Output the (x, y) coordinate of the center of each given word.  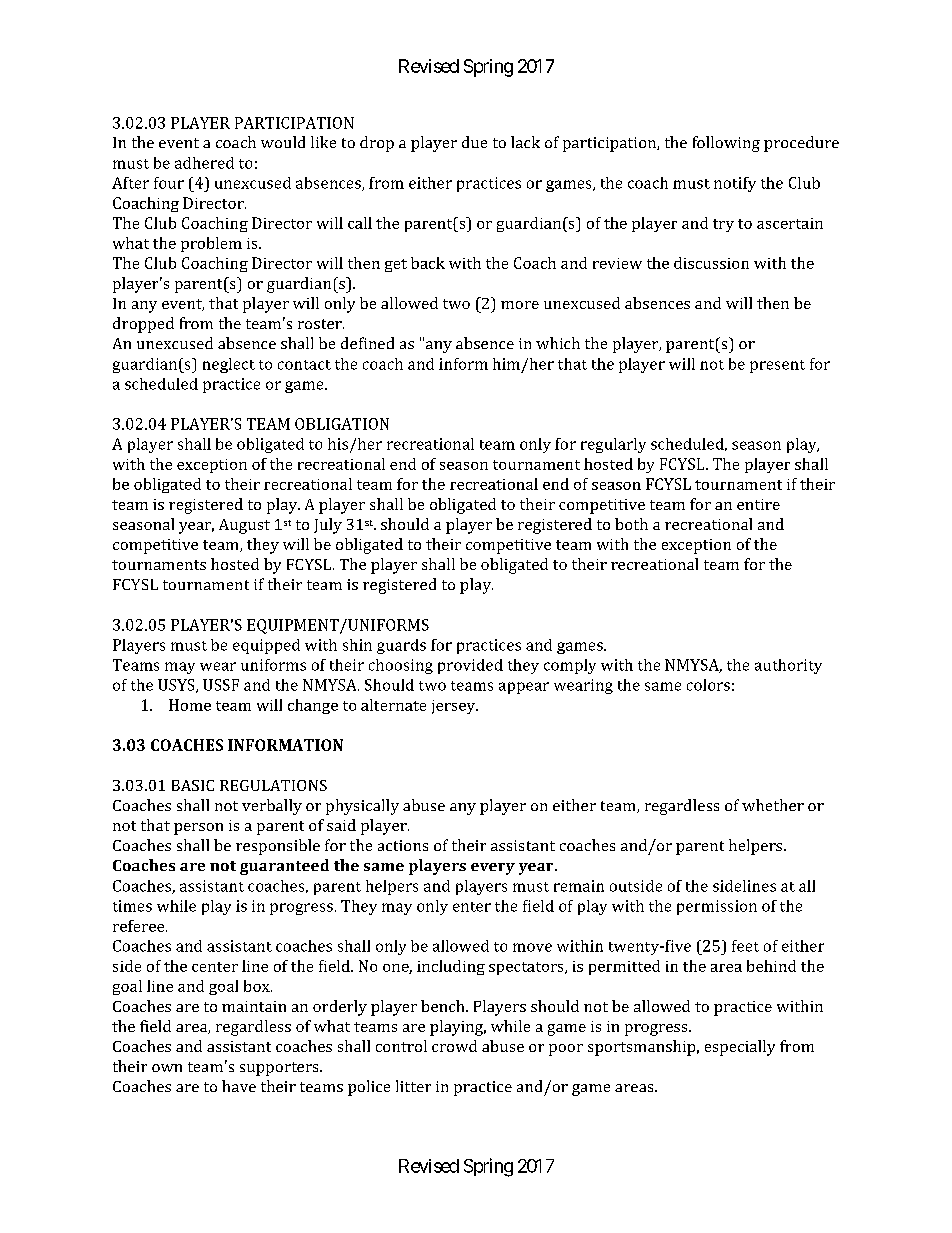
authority (788, 666)
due (474, 142)
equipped (266, 646)
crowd (454, 1046)
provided (470, 666)
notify (735, 184)
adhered (204, 163)
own (167, 1068)
